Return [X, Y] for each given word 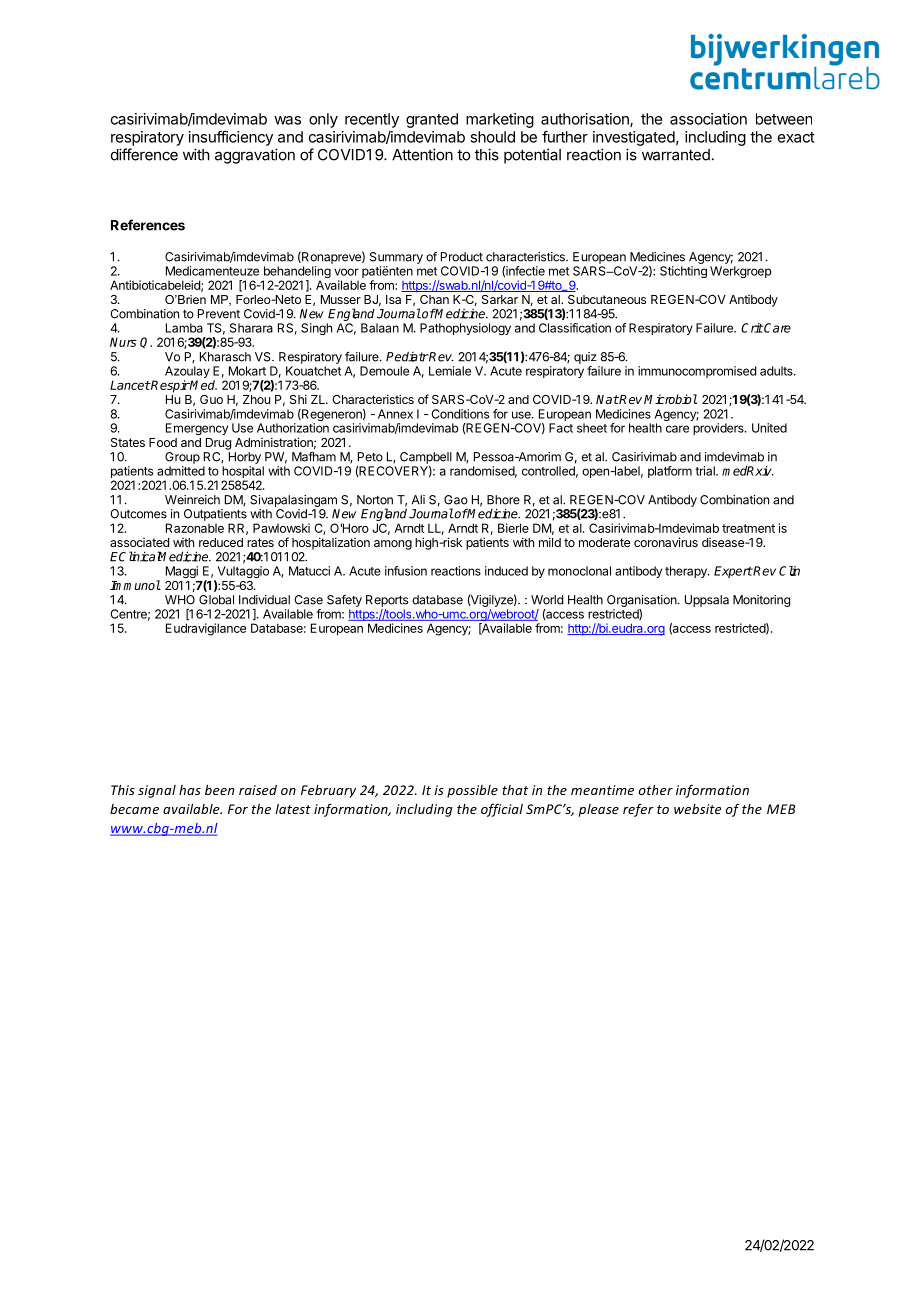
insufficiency [231, 138]
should [492, 137]
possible [472, 791]
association [708, 119]
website [697, 809]
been [219, 790]
